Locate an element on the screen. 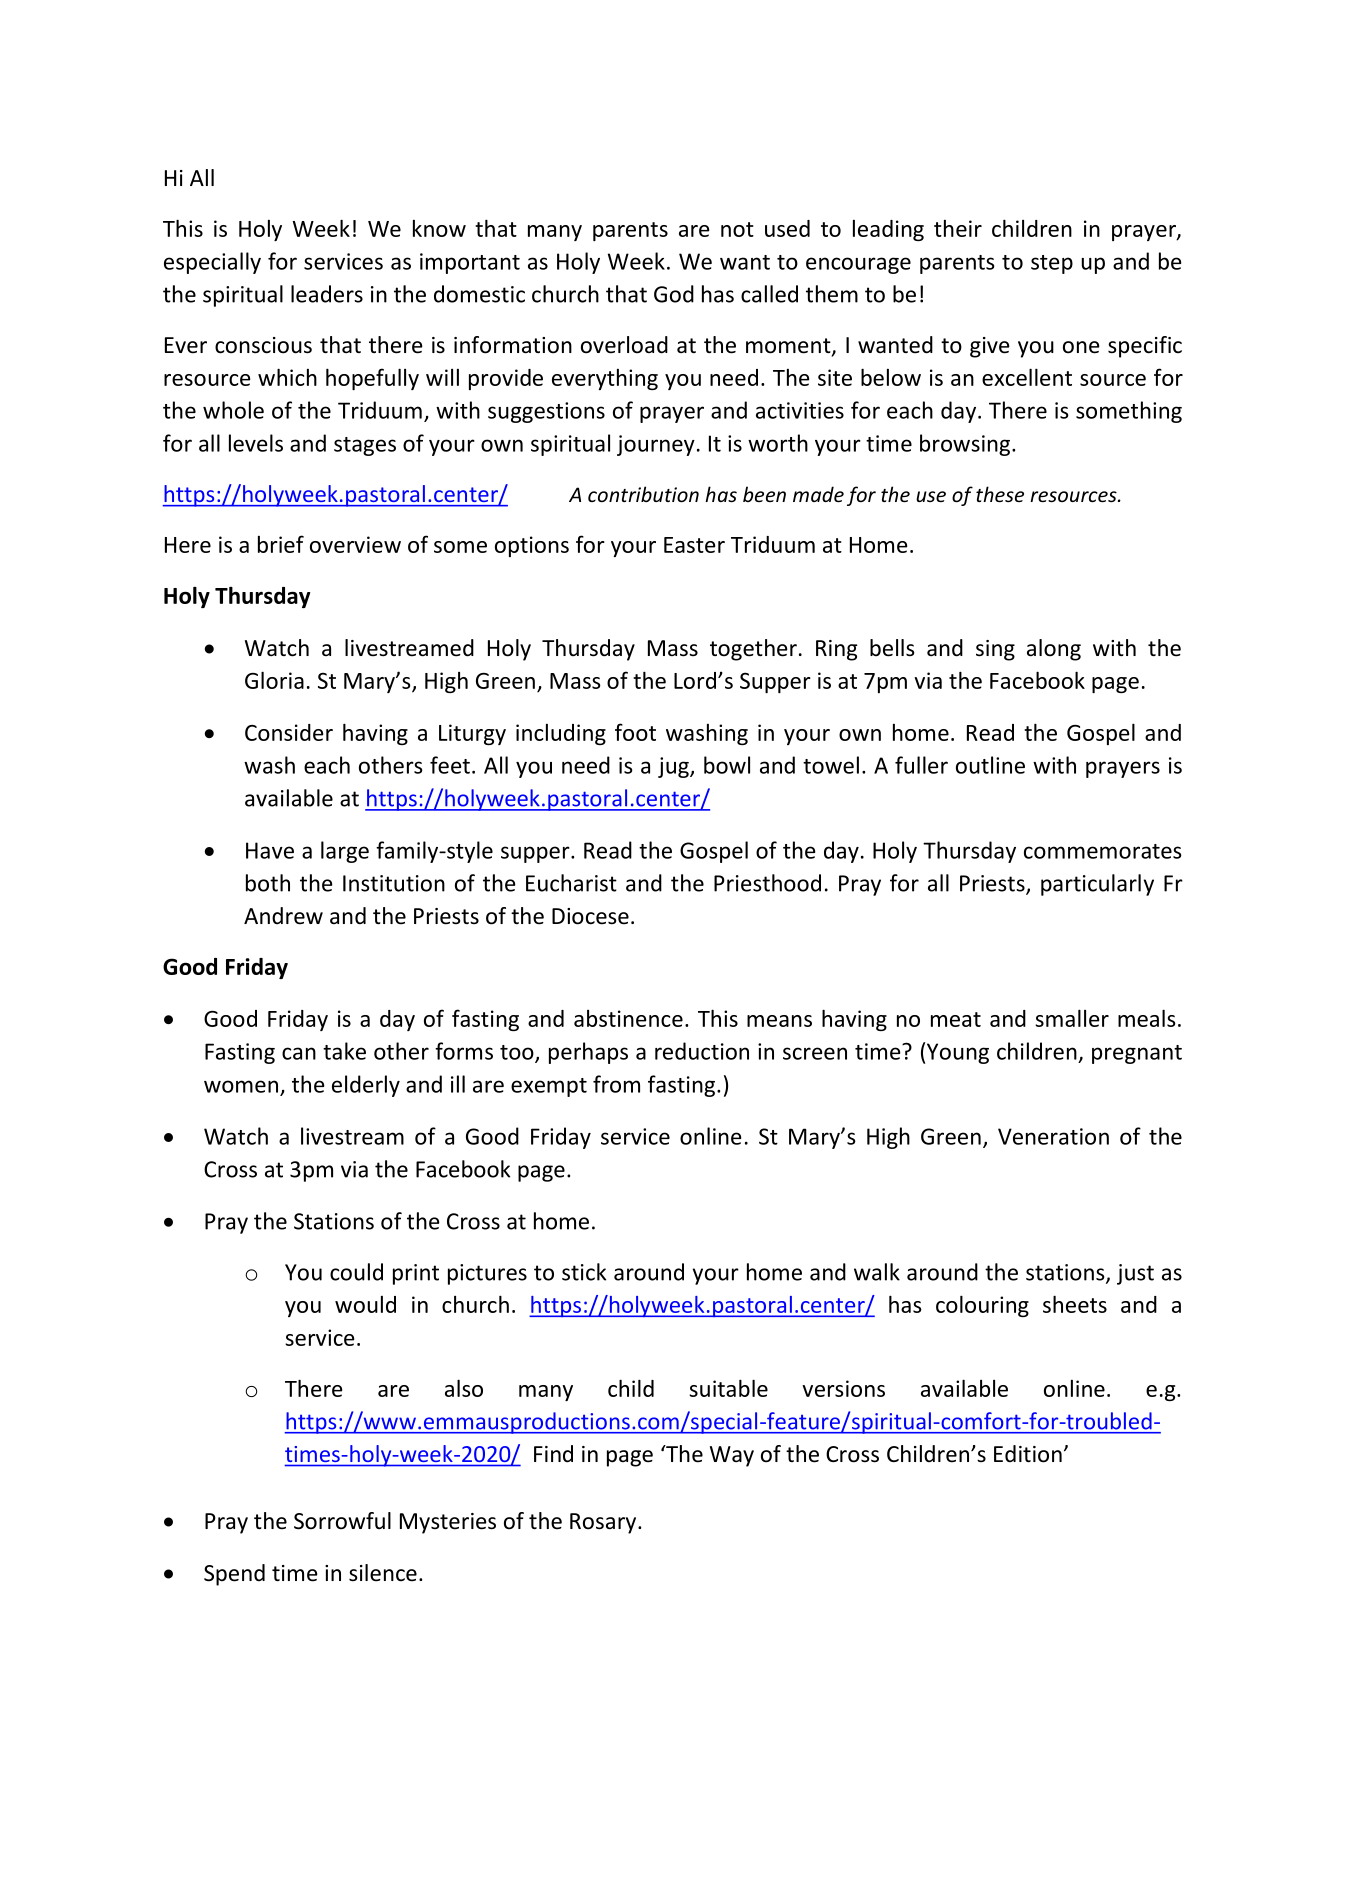  God is located at coordinates (674, 294).
